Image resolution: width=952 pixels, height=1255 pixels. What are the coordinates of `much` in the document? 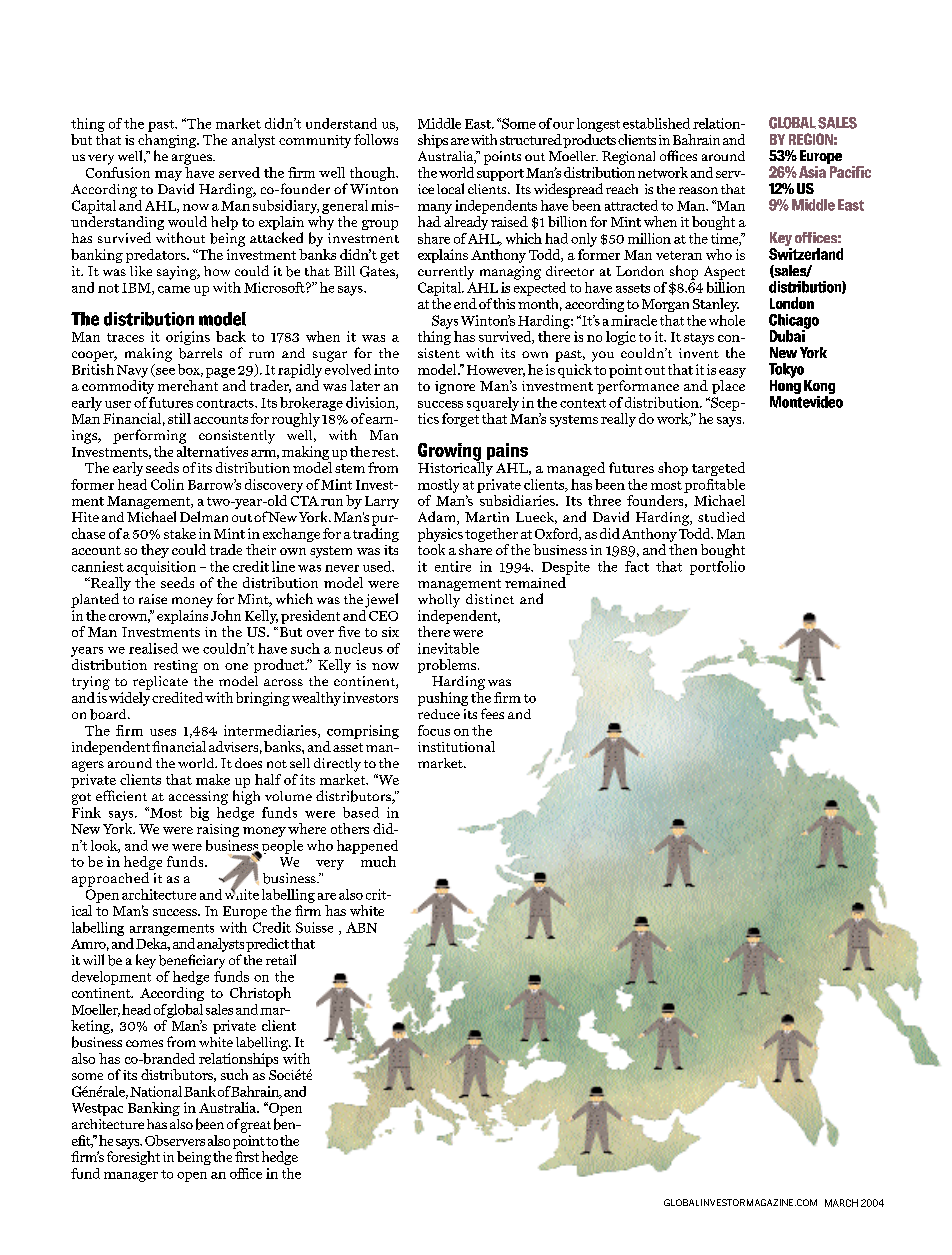 It's located at (378, 861).
